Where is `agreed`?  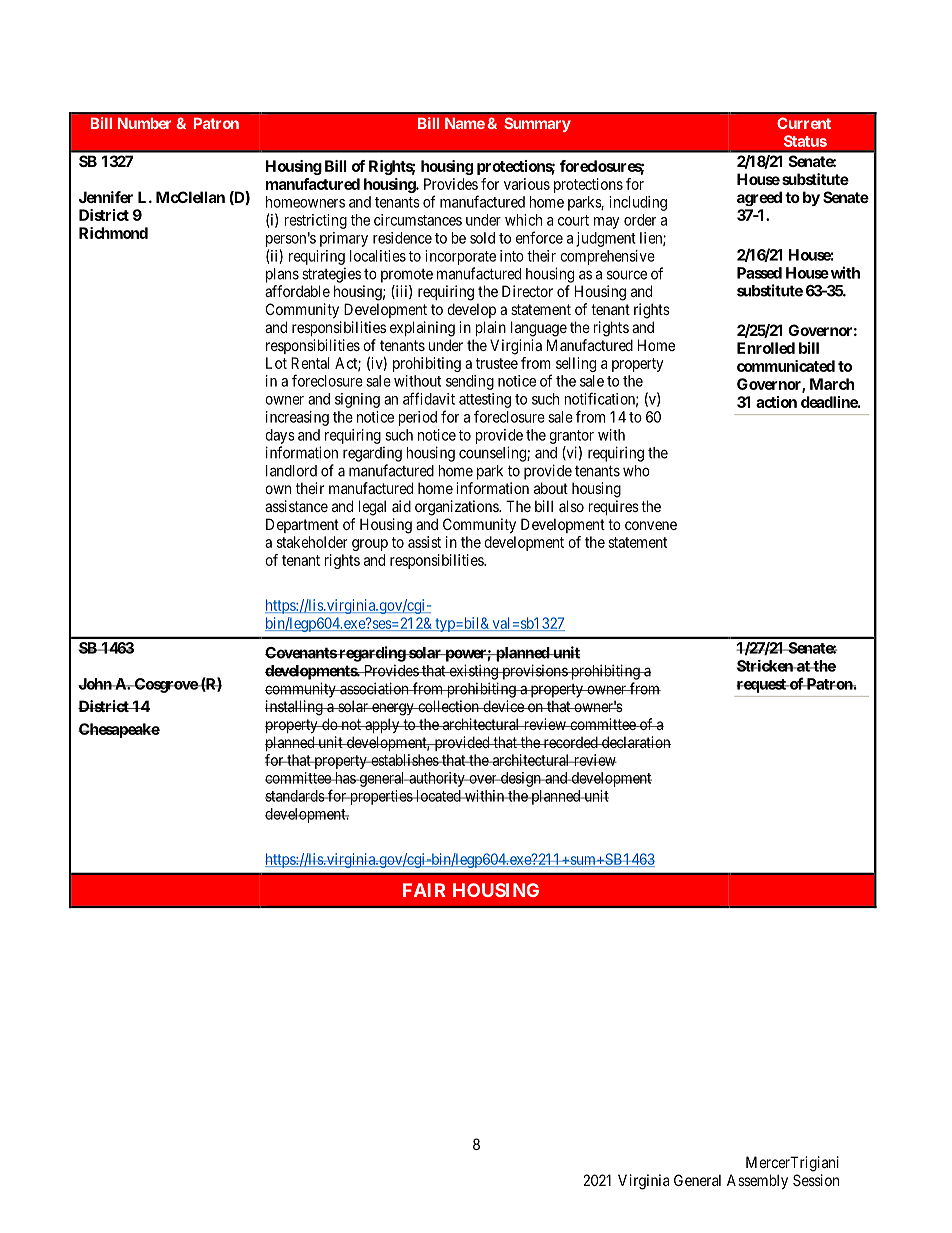 agreed is located at coordinates (759, 198).
